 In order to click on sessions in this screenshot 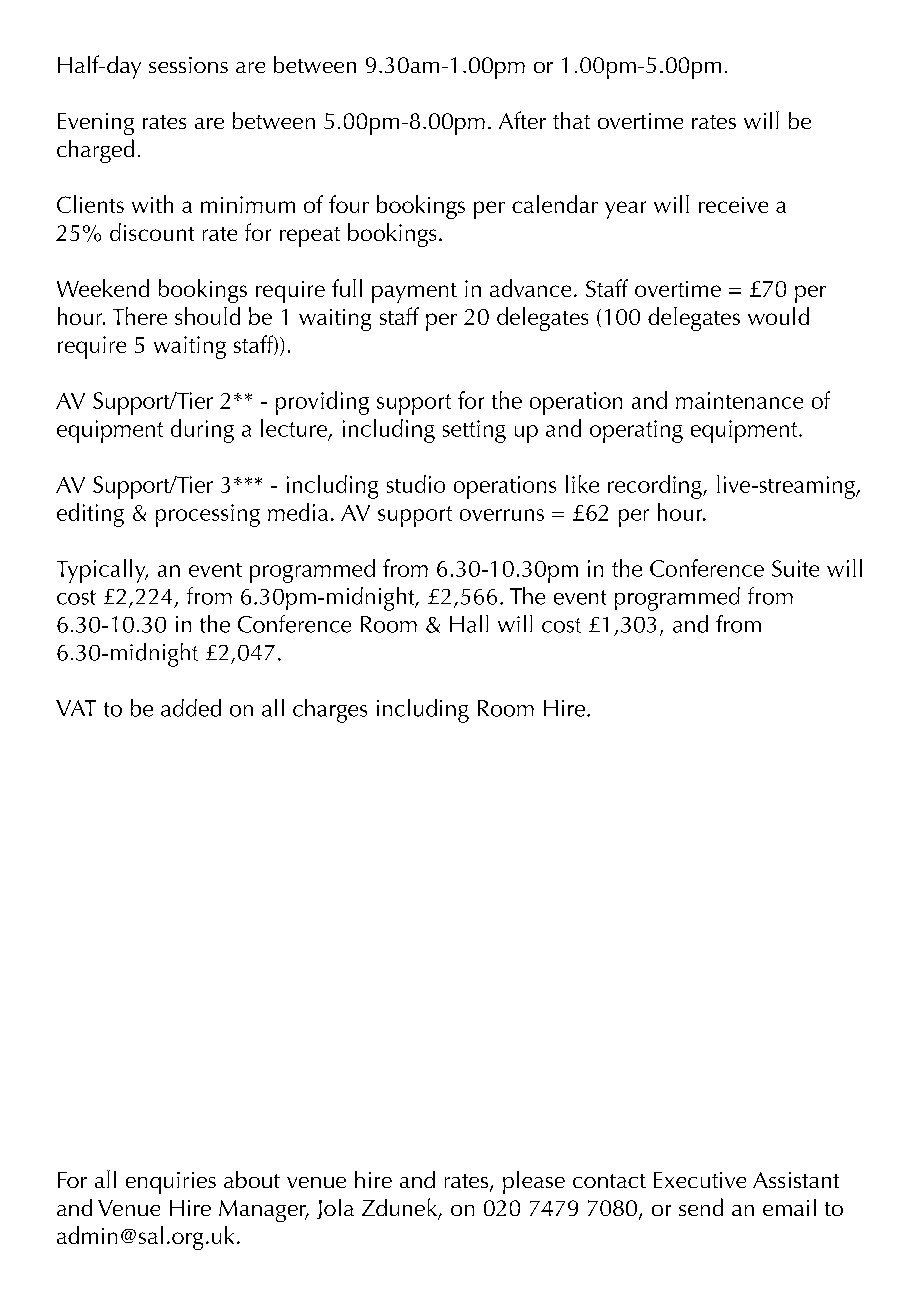, I will do `click(188, 65)`.
